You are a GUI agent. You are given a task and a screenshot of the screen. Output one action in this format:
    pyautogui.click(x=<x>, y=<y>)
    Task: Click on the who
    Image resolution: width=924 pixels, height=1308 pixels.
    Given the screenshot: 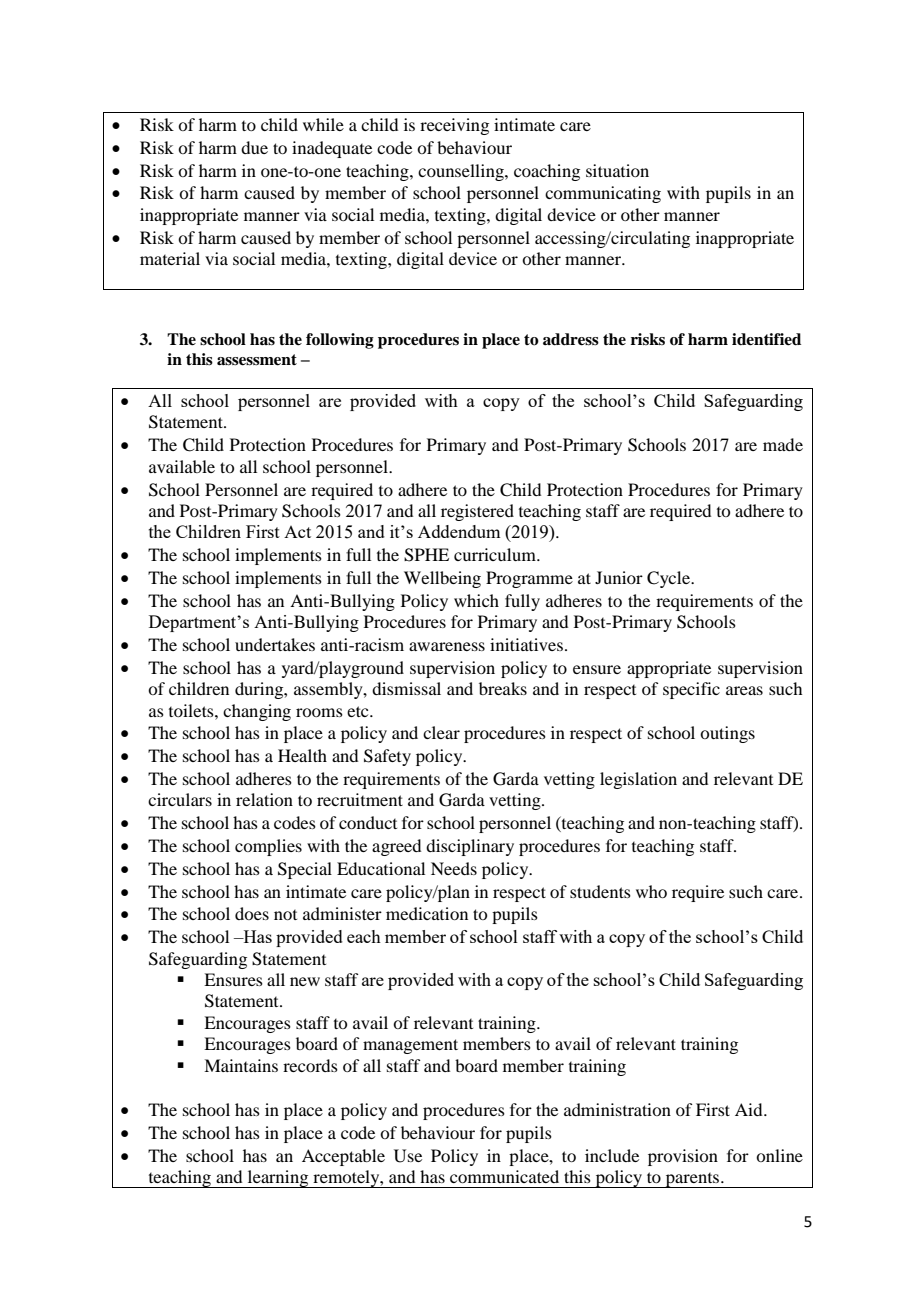 What is the action you would take?
    pyautogui.click(x=651, y=891)
